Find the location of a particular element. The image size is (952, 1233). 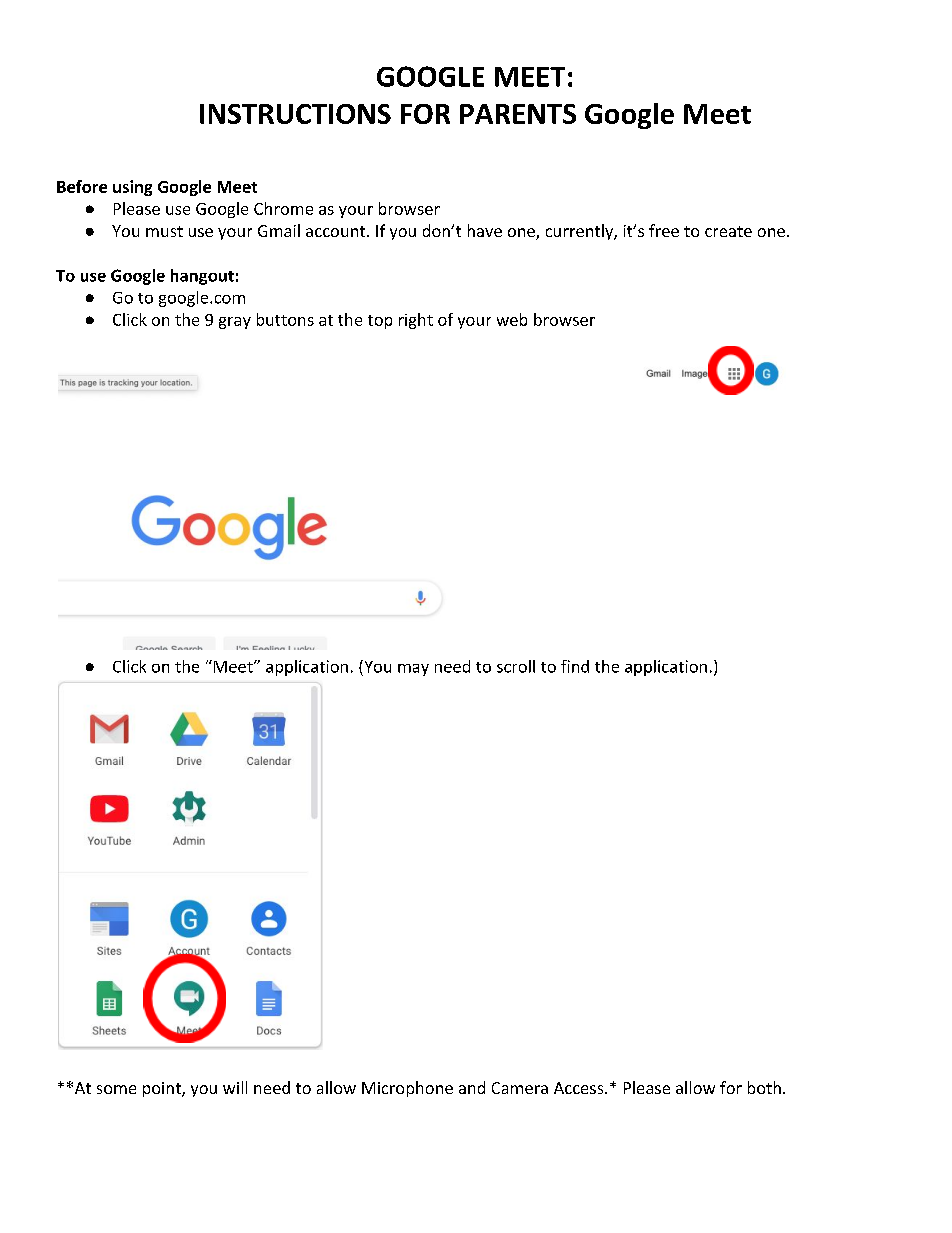

scroll is located at coordinates (516, 666).
